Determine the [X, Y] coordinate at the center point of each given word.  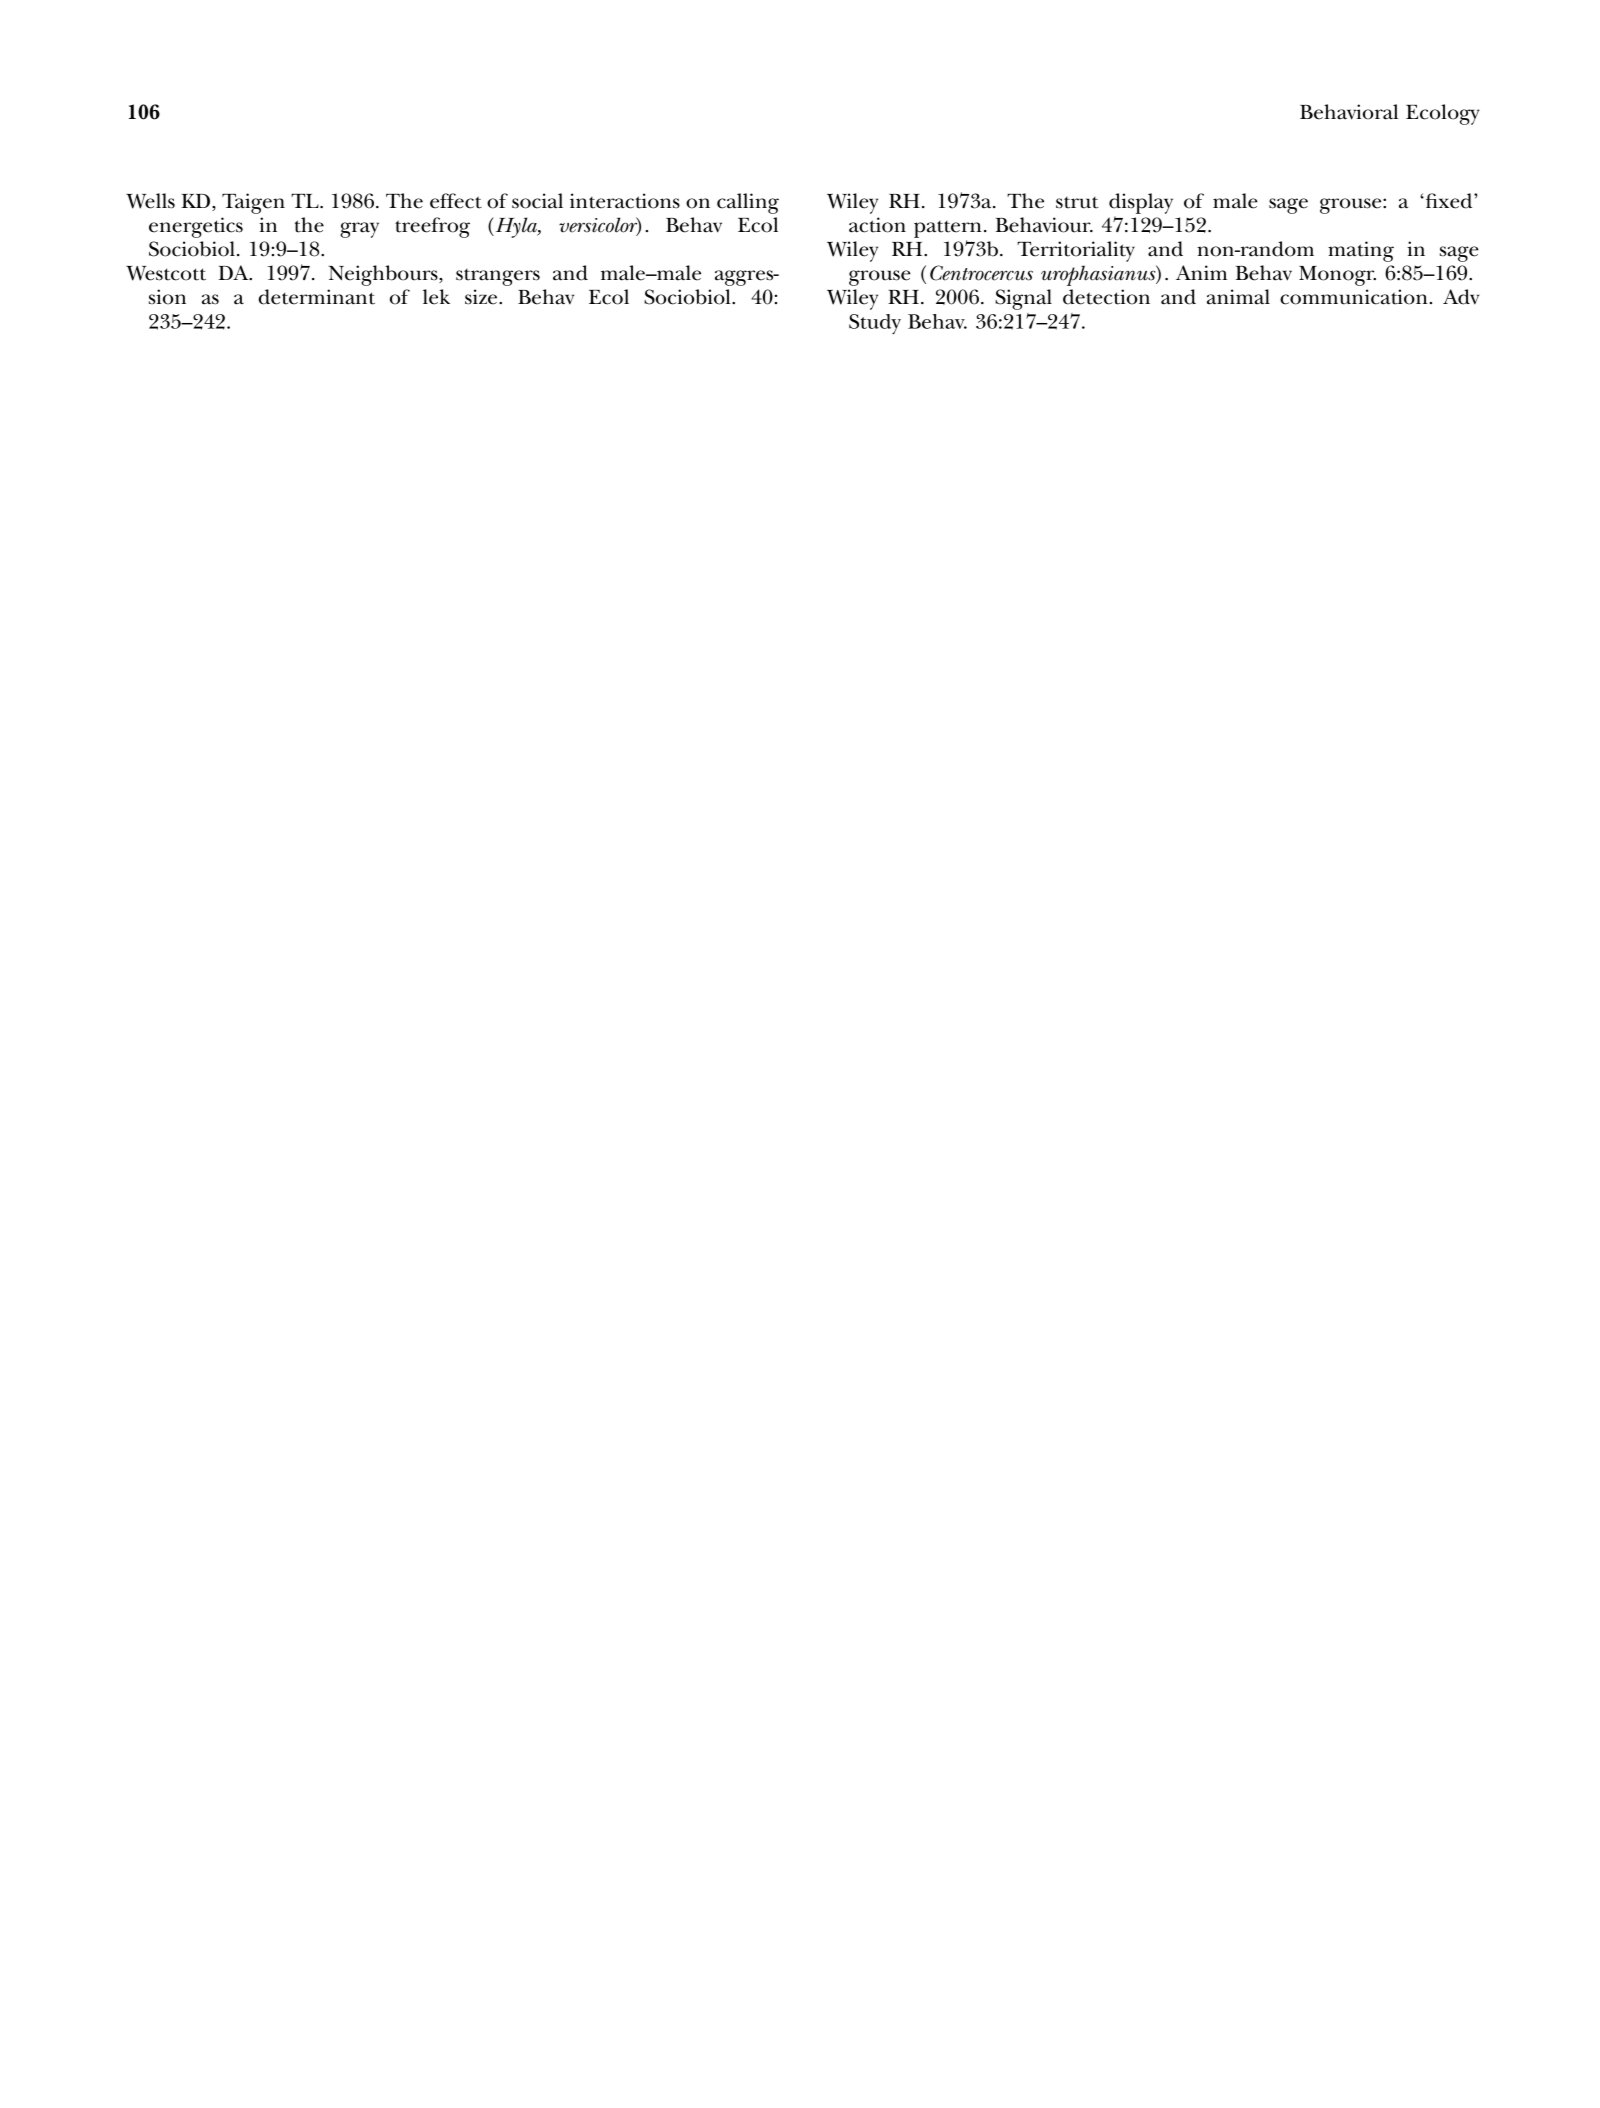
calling [748, 203]
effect [456, 201]
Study [875, 324]
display [1141, 203]
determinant [316, 297]
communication [1353, 297]
